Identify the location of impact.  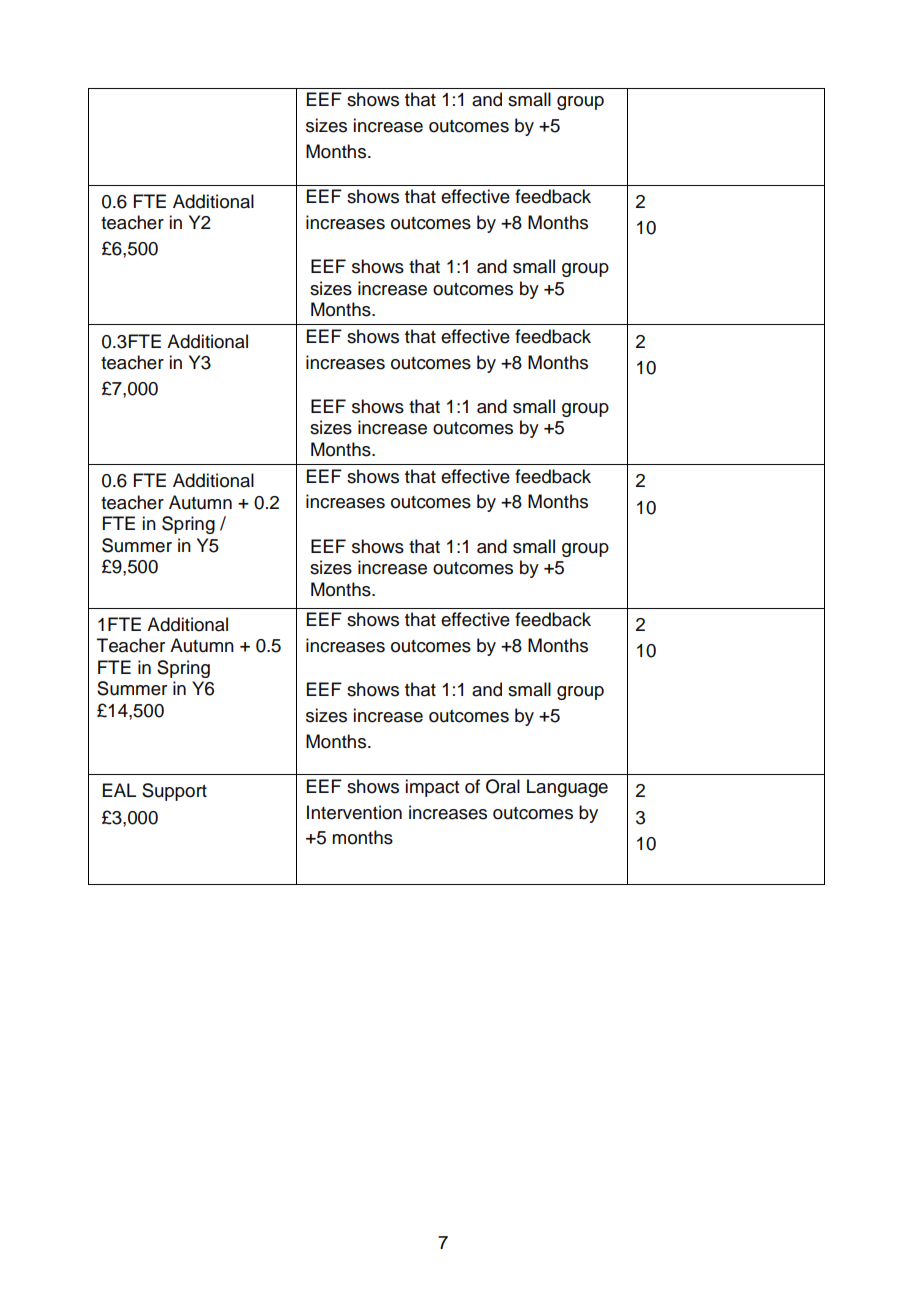
(432, 788).
